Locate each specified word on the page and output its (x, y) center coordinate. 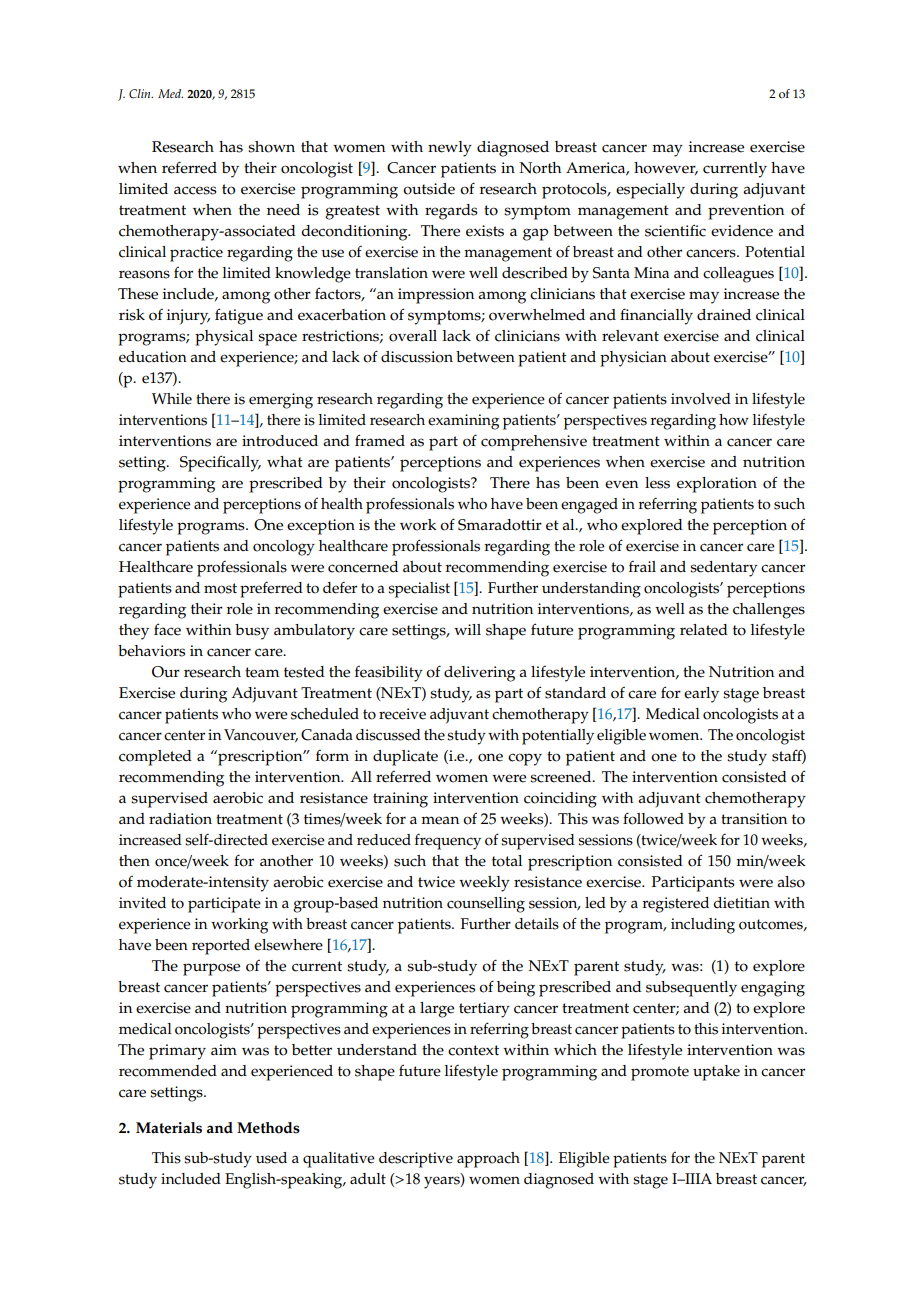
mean (440, 820)
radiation (180, 819)
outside (429, 189)
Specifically (220, 463)
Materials (169, 1128)
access (195, 190)
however (666, 168)
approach (488, 1160)
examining (463, 422)
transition (754, 819)
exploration (717, 485)
